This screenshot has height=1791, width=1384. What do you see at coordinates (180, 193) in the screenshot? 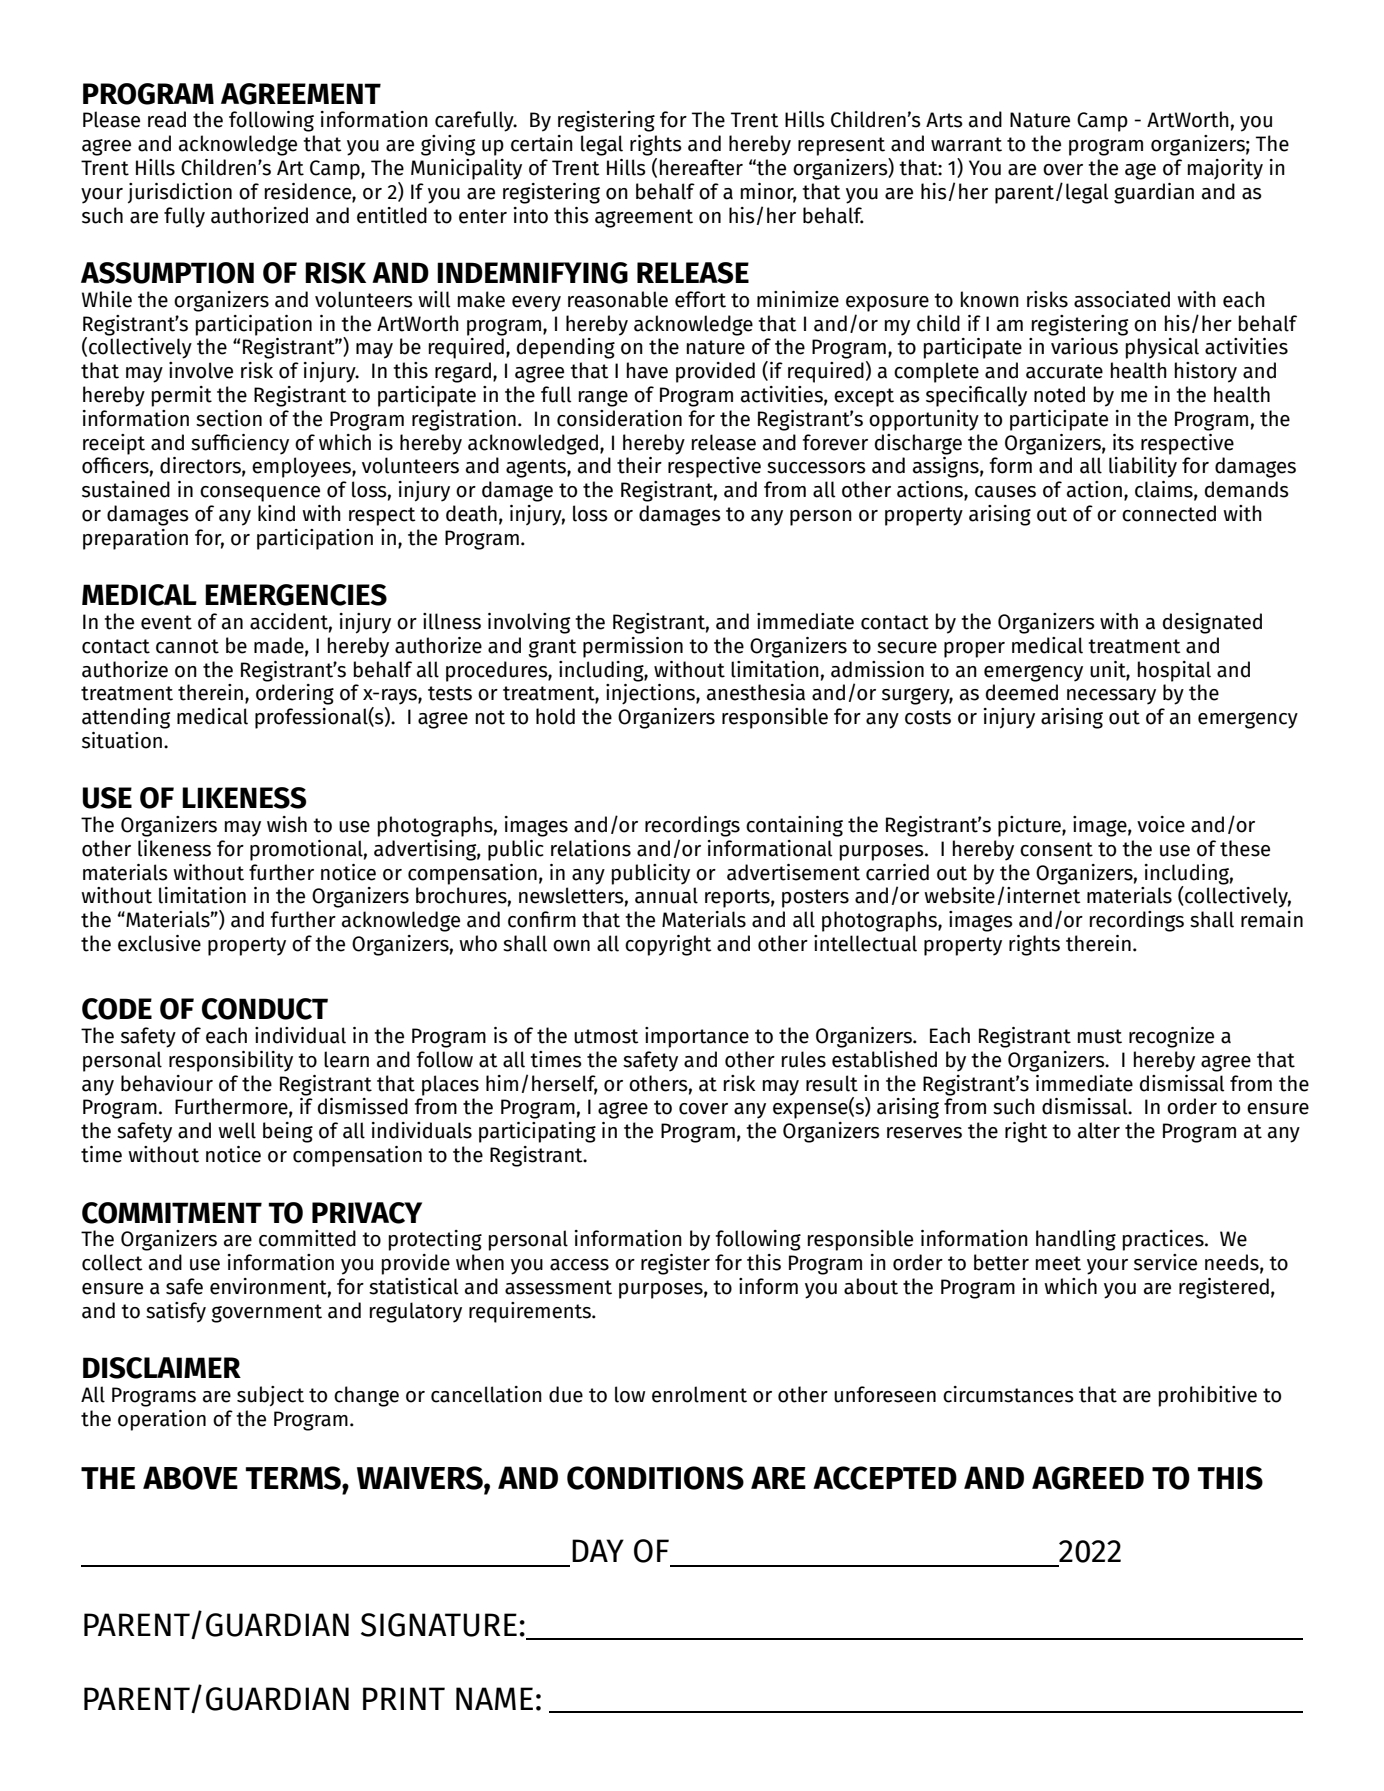
I see `jurisdiction` at bounding box center [180, 193].
